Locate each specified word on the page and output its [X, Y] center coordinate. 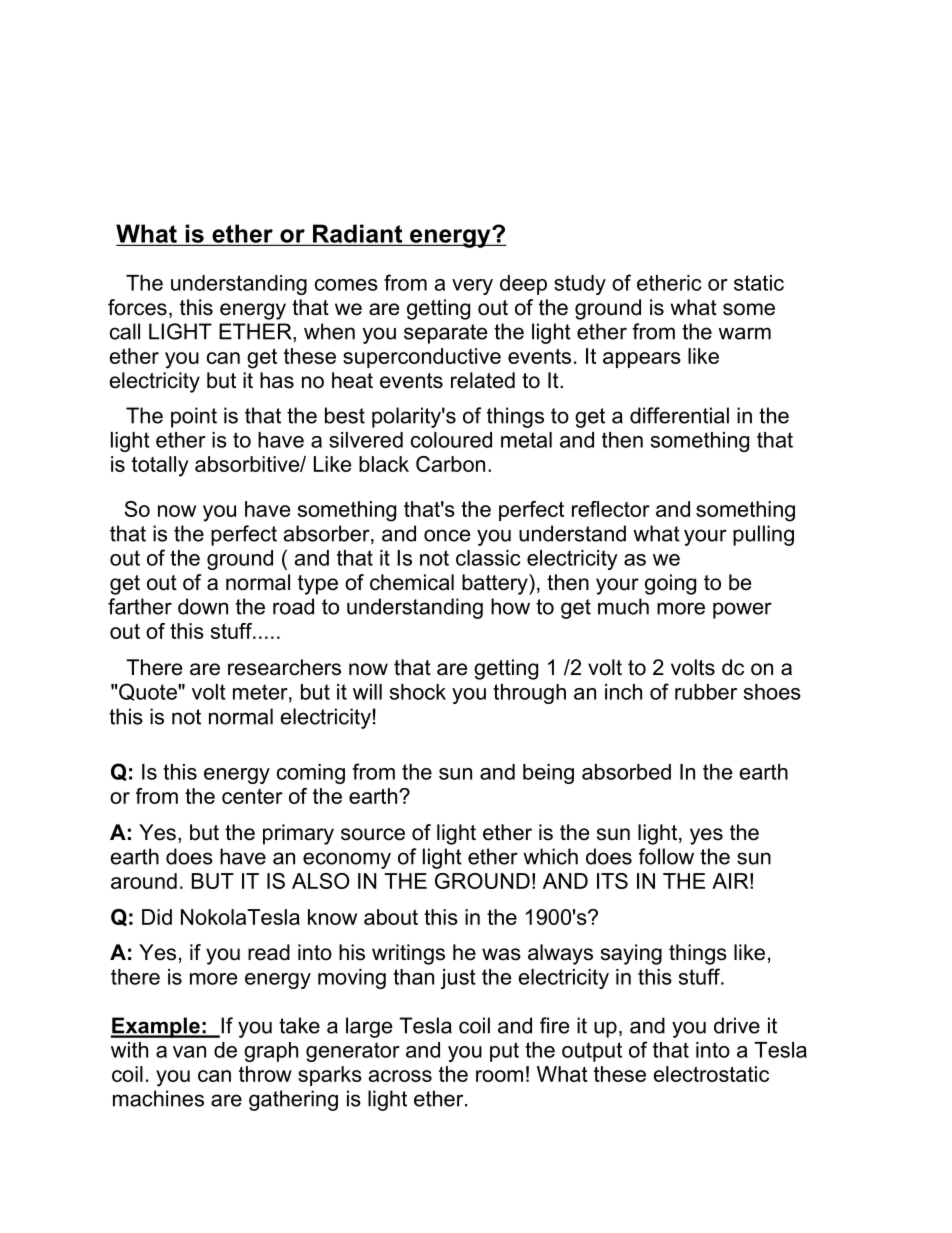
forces [137, 307]
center [252, 796]
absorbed [626, 772]
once [447, 535]
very [472, 287]
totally [160, 466]
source [373, 834]
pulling [763, 535]
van [189, 1052]
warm [745, 333]
